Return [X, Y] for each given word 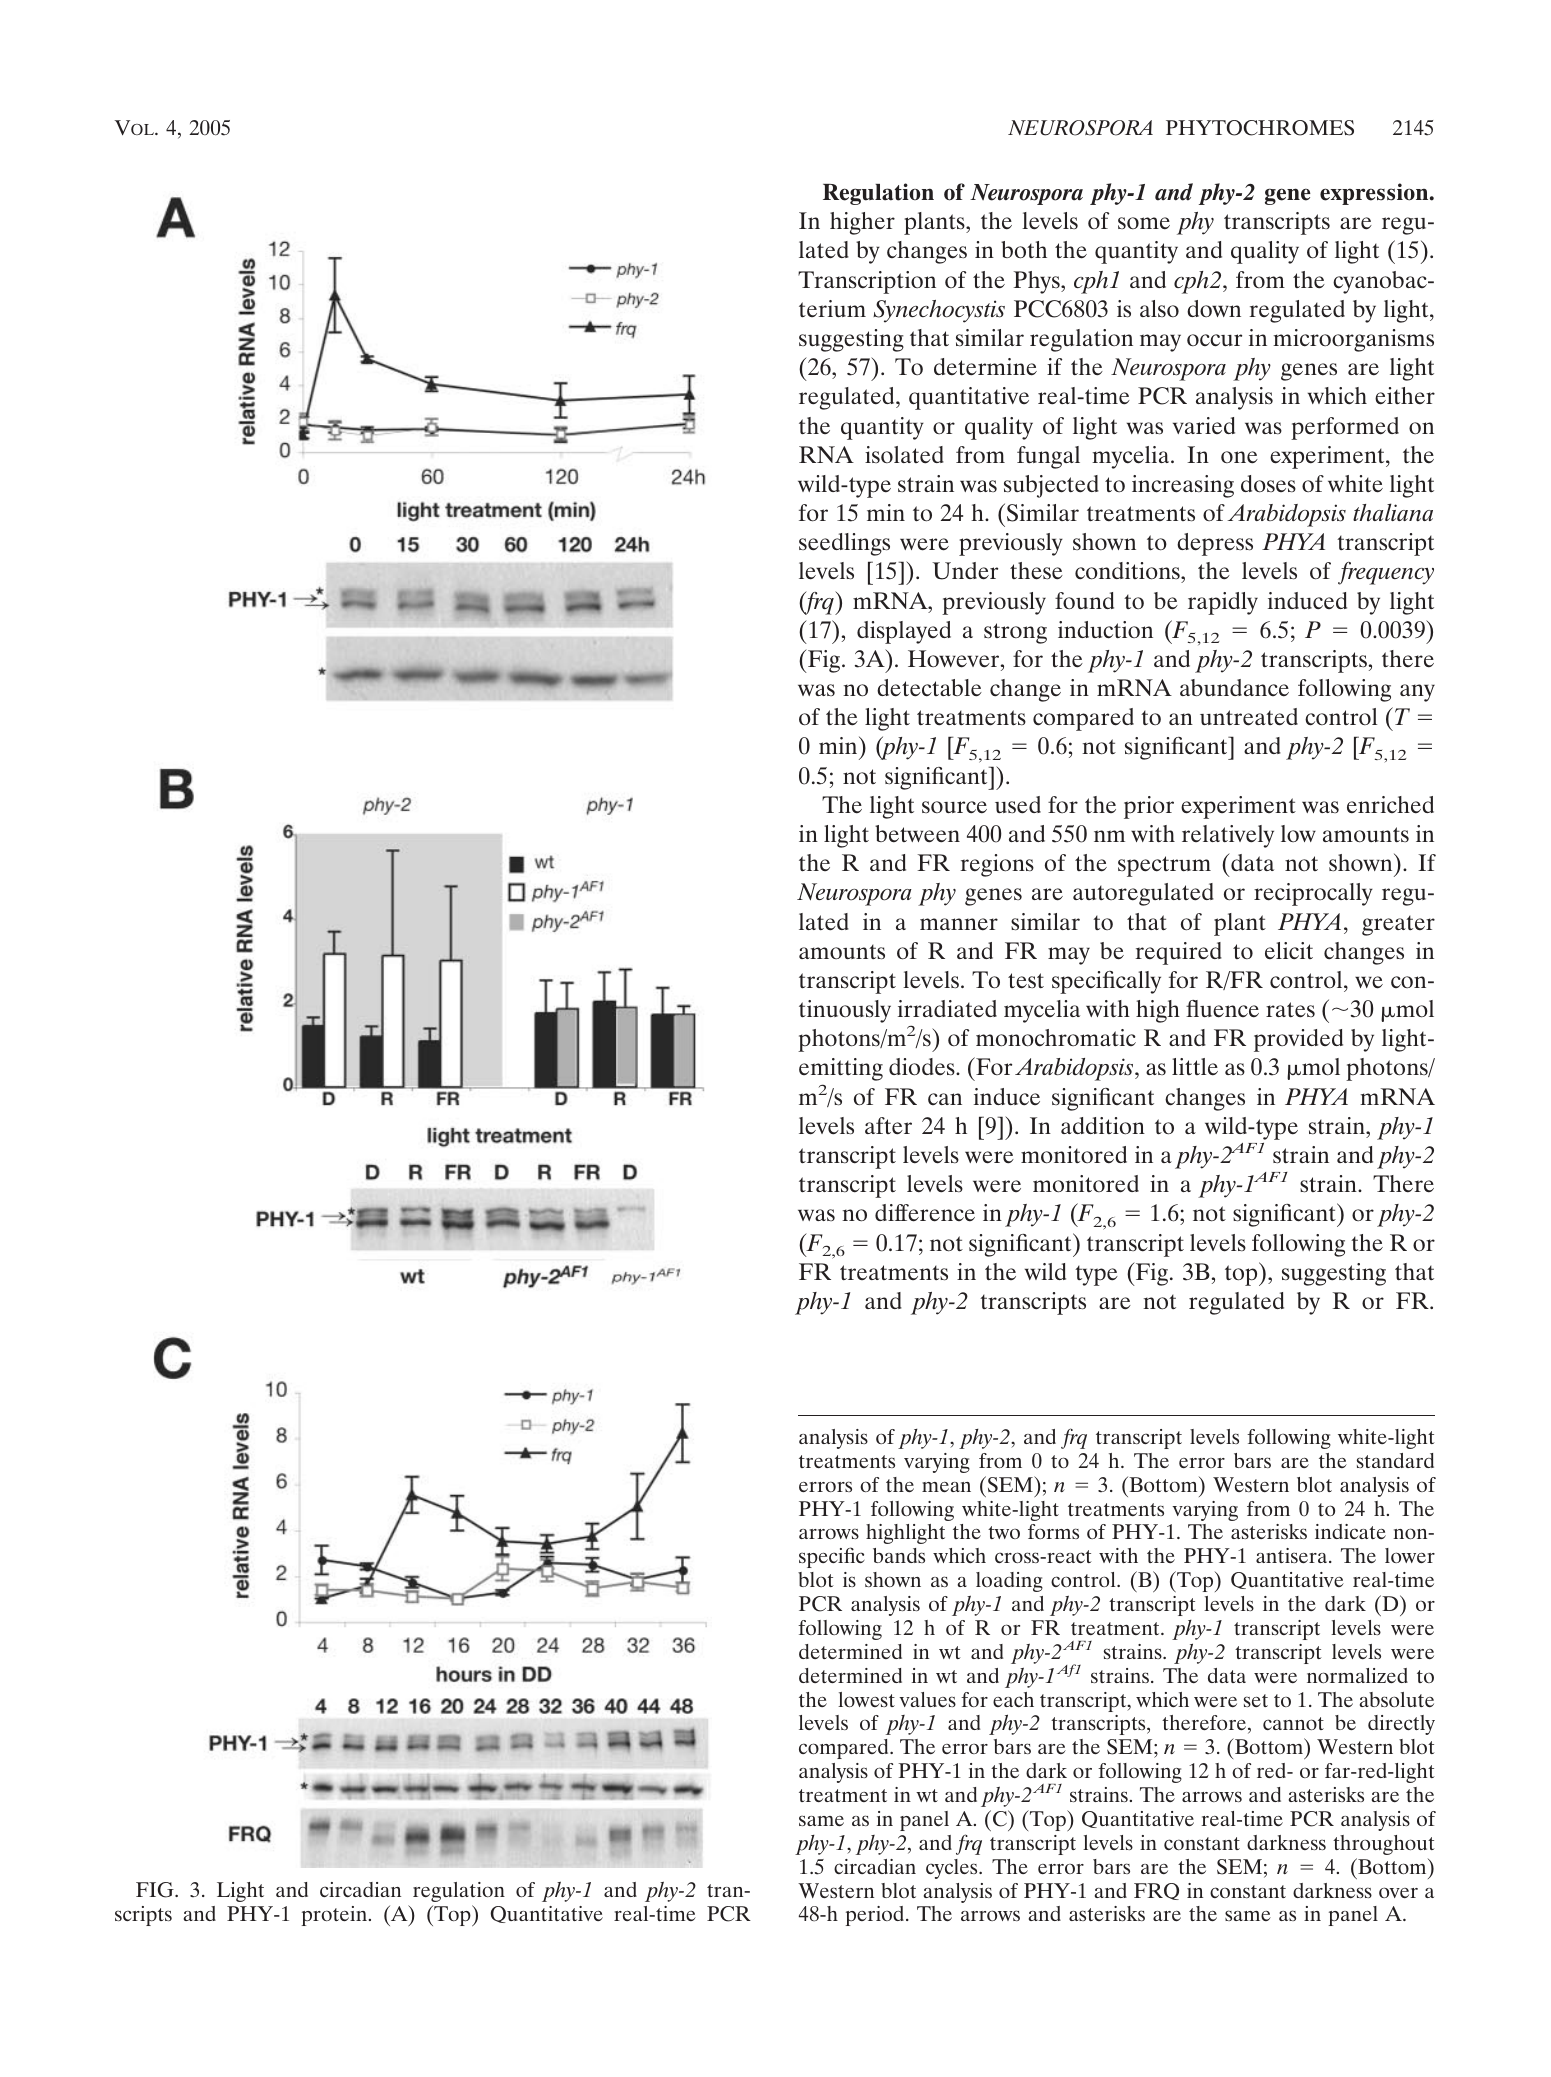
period [876, 1916]
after [888, 1126]
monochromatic [1056, 1038]
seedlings [844, 544]
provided [1298, 1040]
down [1214, 308]
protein [334, 1916]
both [1024, 250]
